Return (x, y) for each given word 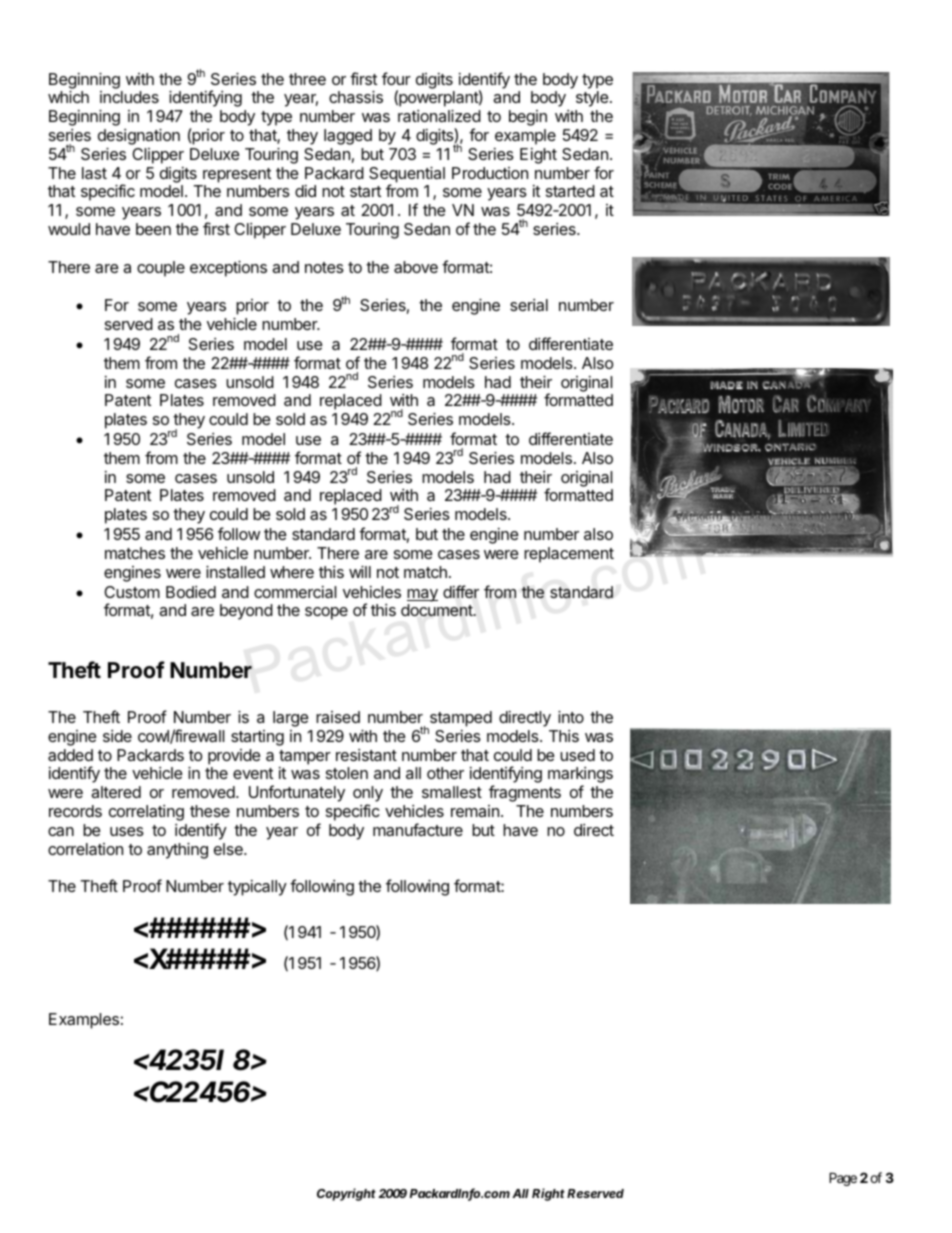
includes (129, 97)
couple (161, 269)
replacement (569, 555)
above (416, 267)
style (592, 99)
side (117, 736)
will (360, 571)
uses (127, 831)
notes (324, 267)
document (438, 610)
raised (338, 717)
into (571, 716)
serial (529, 305)
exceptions (228, 268)
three (307, 79)
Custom (132, 592)
